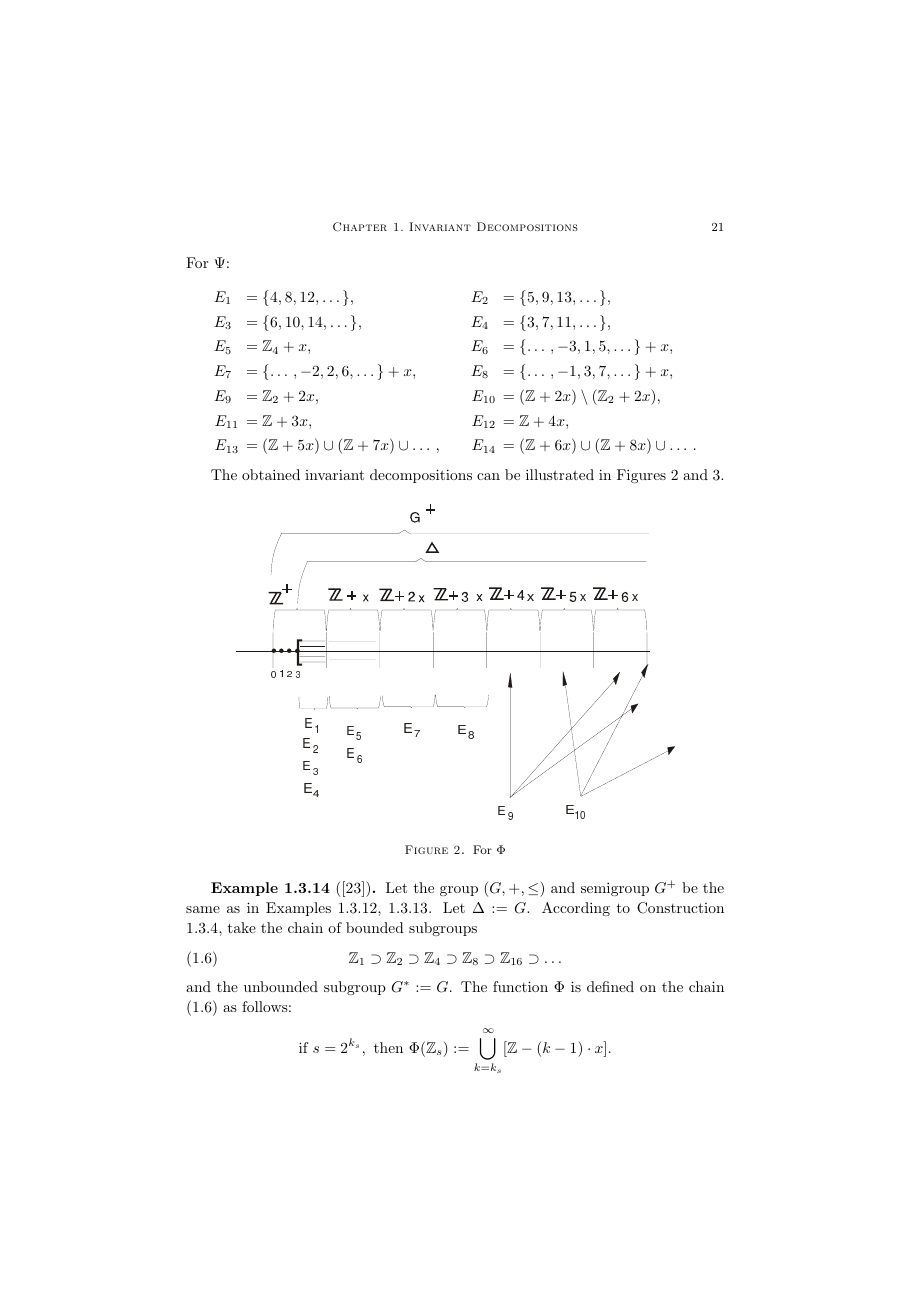  What do you see at coordinates (242, 927) in the screenshot?
I see `take` at bounding box center [242, 927].
